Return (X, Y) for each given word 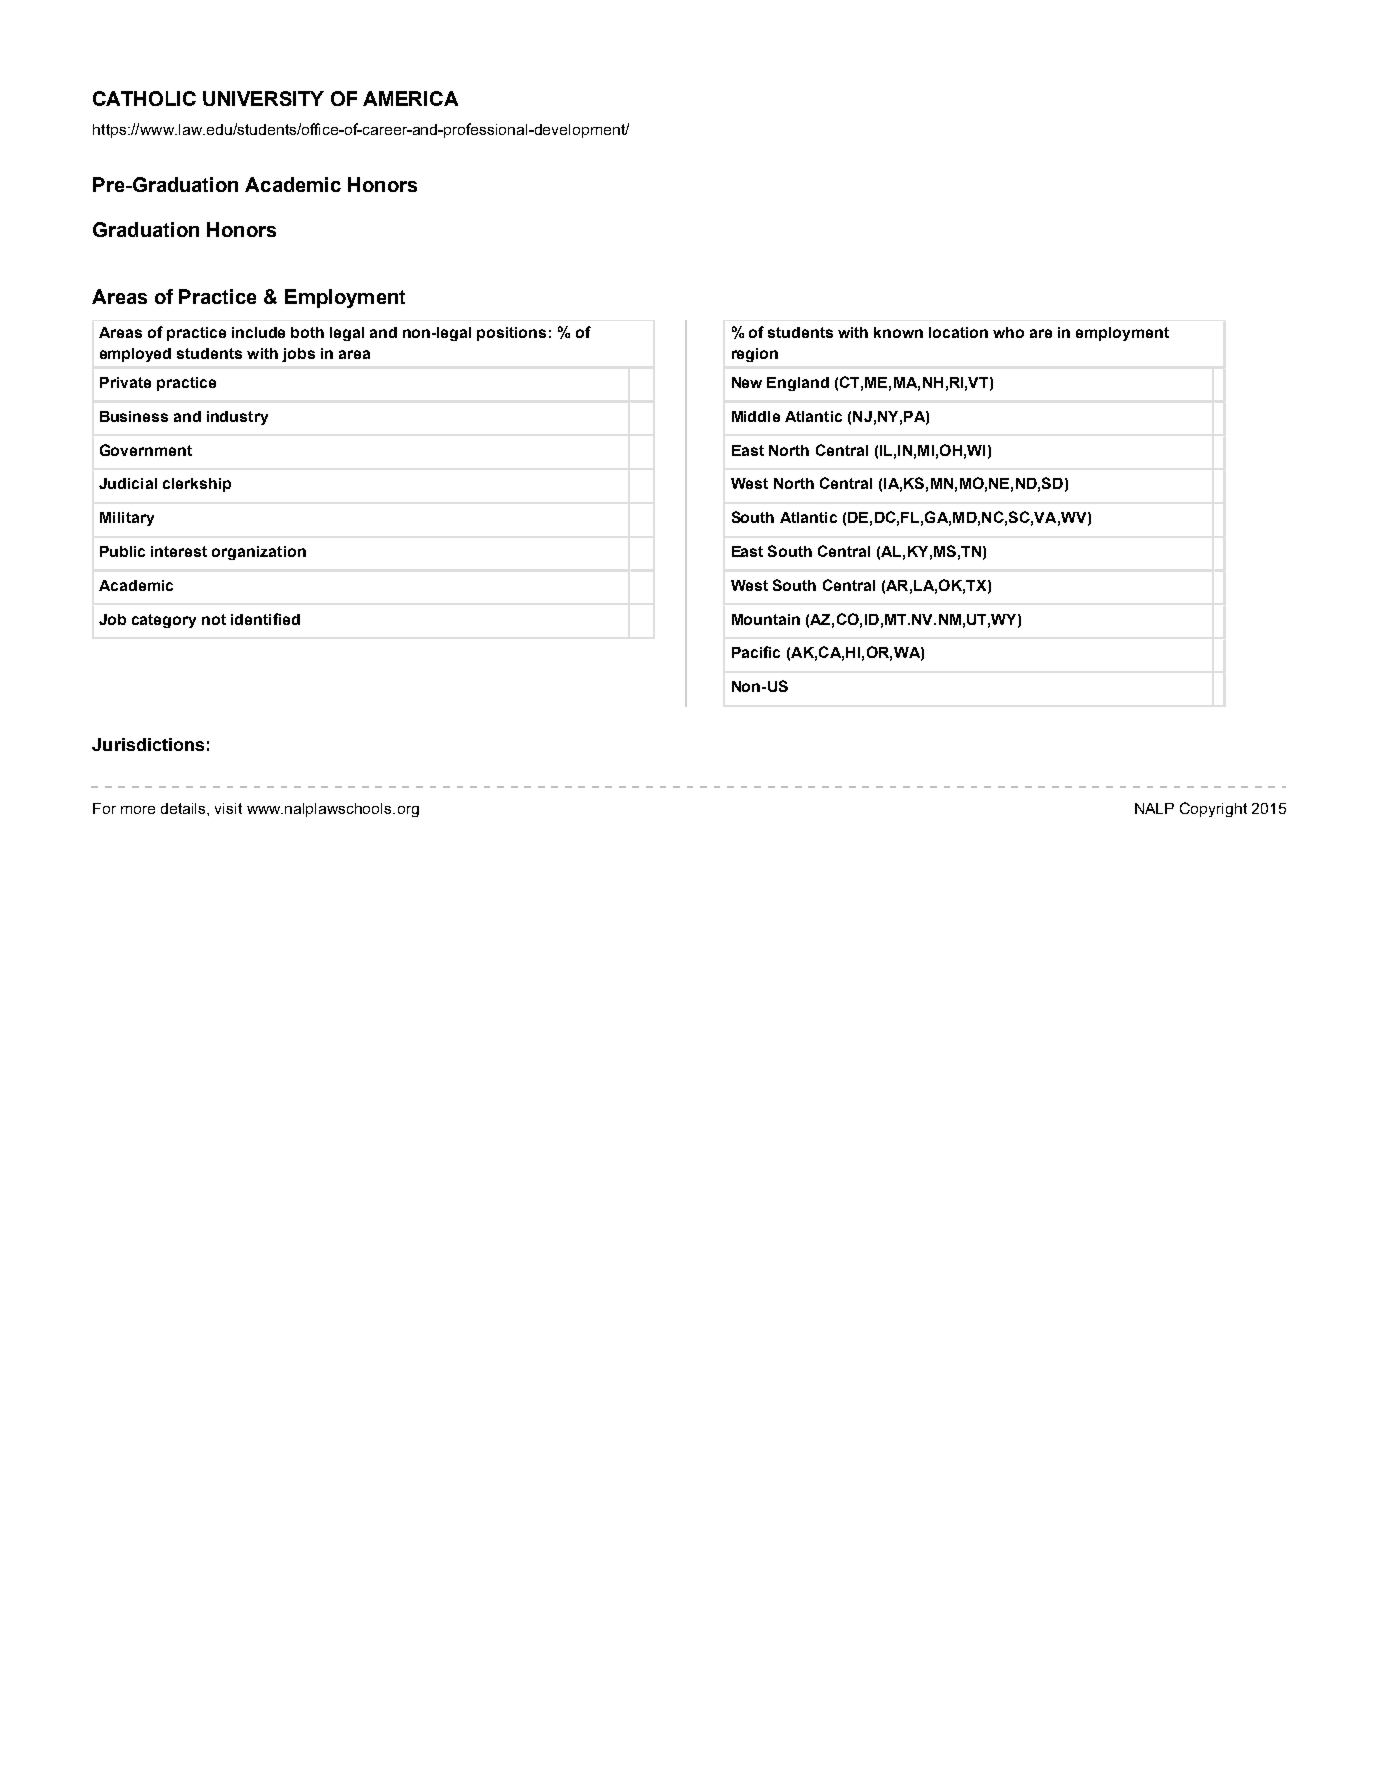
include (258, 332)
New (747, 382)
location (958, 332)
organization (259, 553)
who (1008, 332)
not (214, 619)
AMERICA (410, 98)
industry (237, 418)
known (898, 332)
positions (511, 334)
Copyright (1213, 809)
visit (228, 808)
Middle (756, 416)
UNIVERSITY (263, 98)
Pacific (756, 652)
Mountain (766, 619)
